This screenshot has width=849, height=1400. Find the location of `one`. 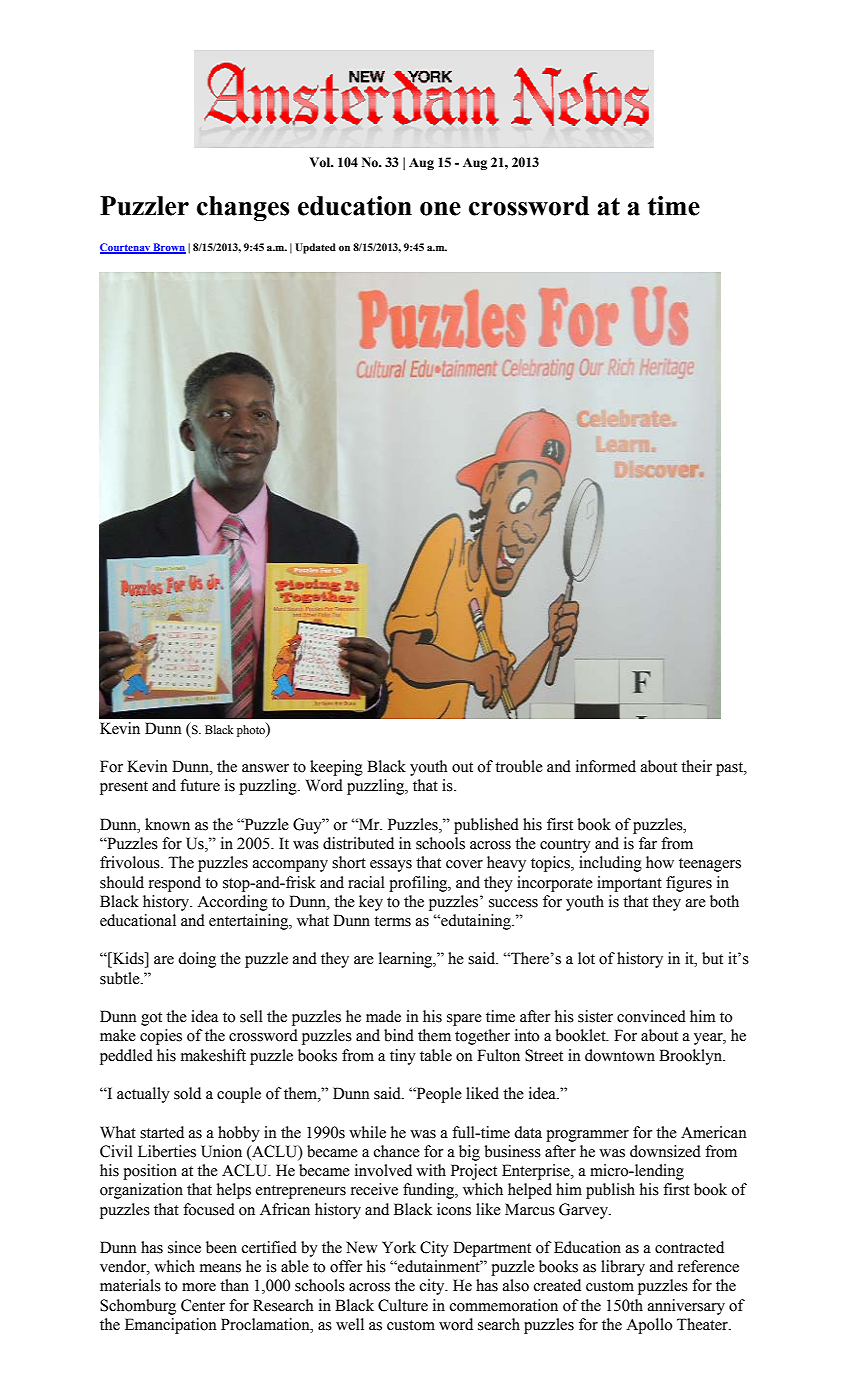

one is located at coordinates (440, 209).
